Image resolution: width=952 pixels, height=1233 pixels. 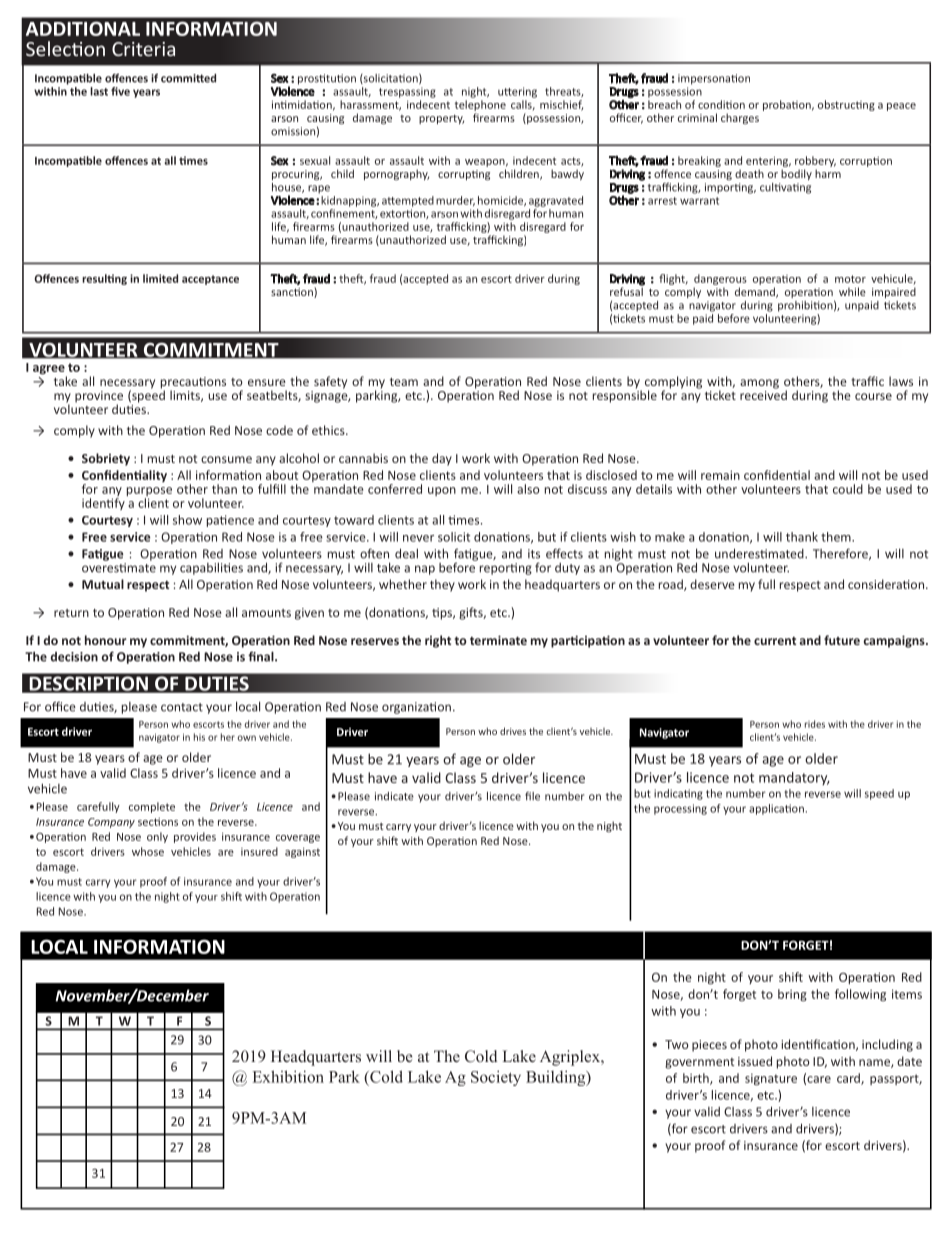 What do you see at coordinates (532, 796) in the screenshot?
I see `file` at bounding box center [532, 796].
